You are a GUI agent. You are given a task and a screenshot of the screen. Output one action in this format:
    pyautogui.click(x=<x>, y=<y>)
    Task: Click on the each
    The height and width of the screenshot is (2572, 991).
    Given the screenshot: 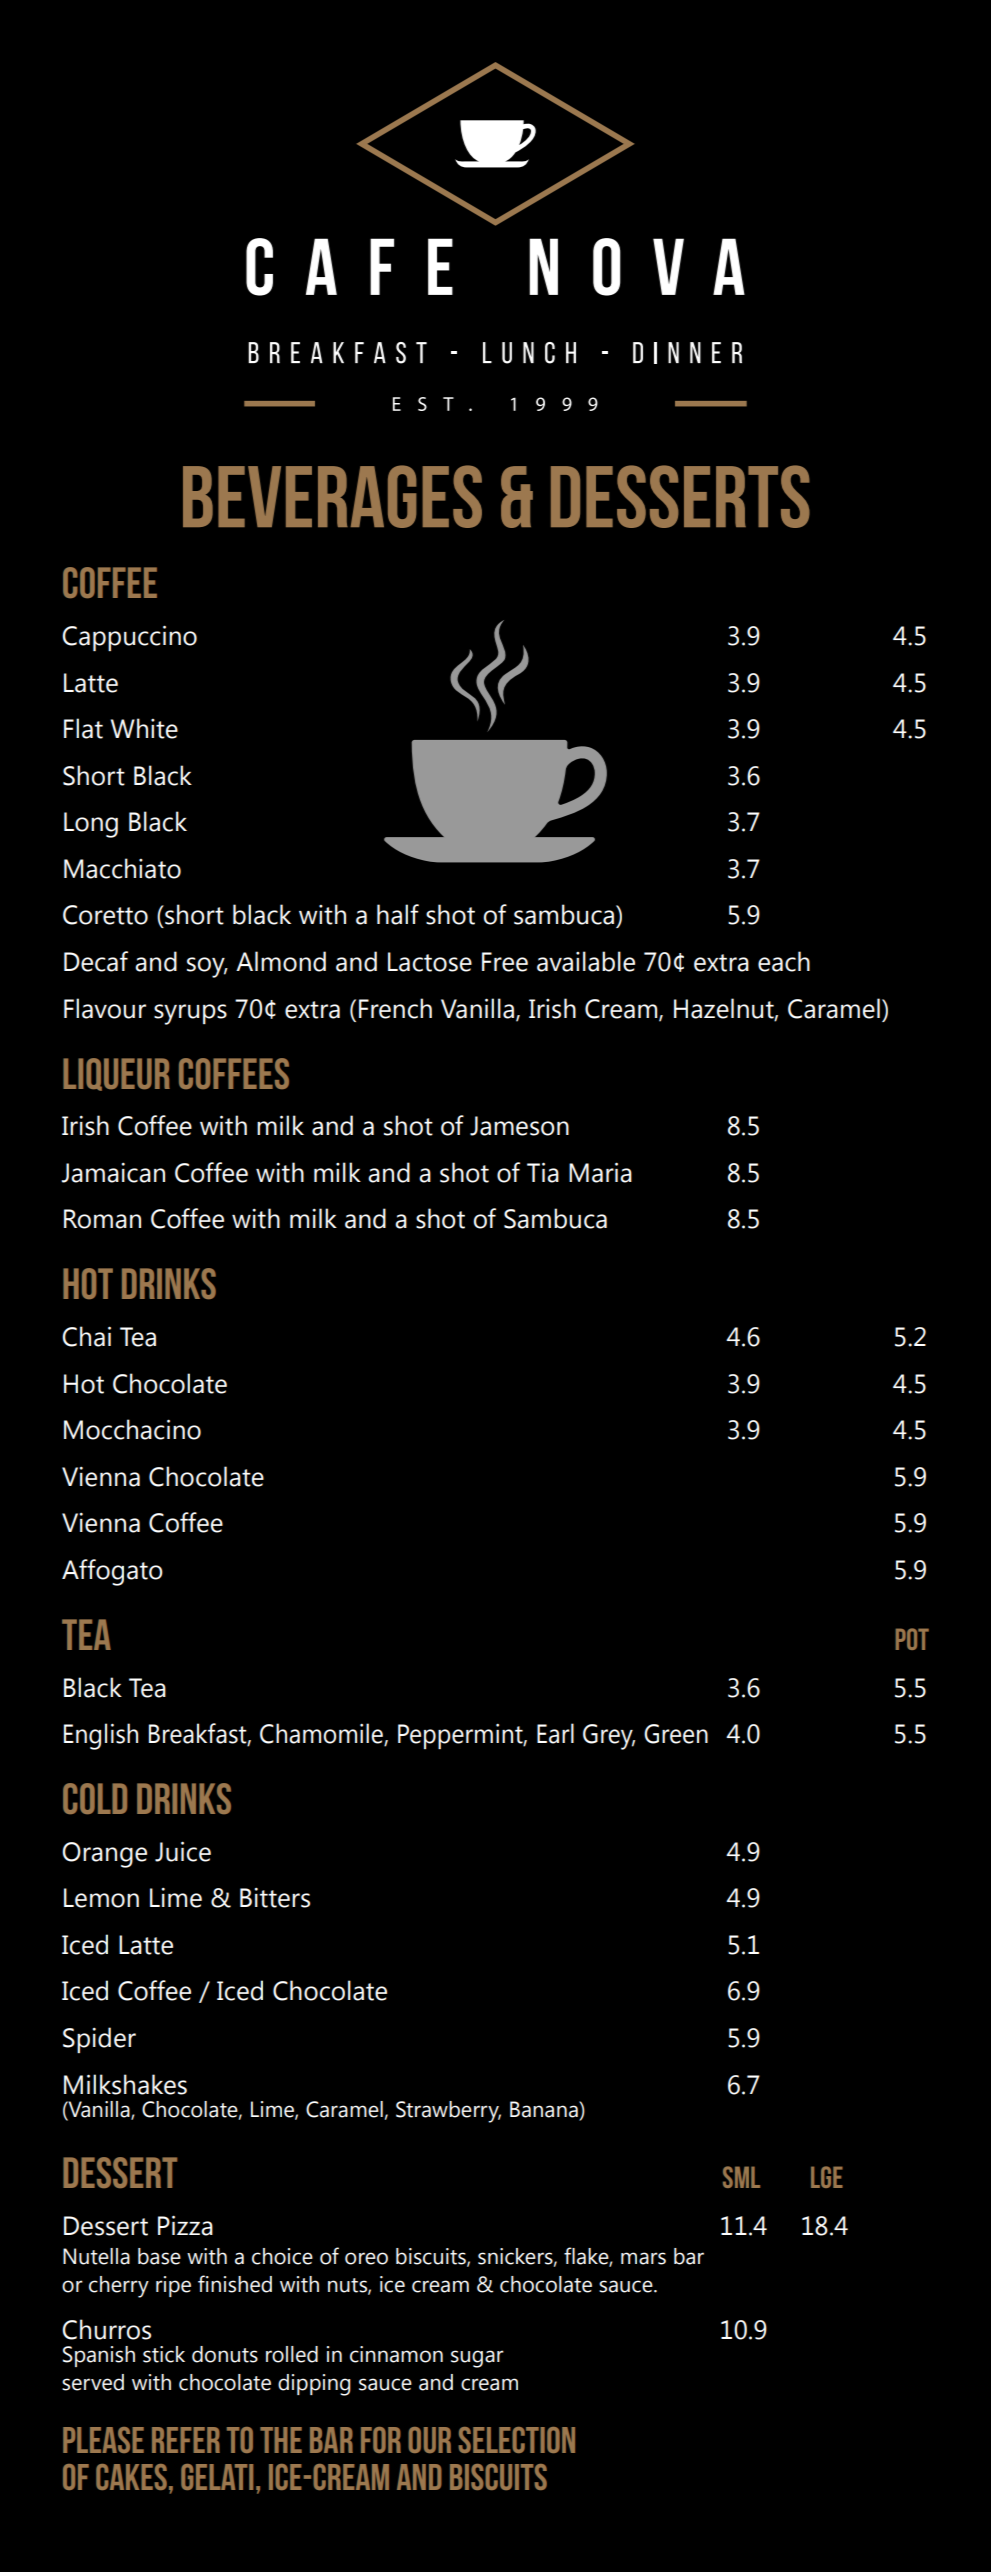 What is the action you would take?
    pyautogui.click(x=784, y=961)
